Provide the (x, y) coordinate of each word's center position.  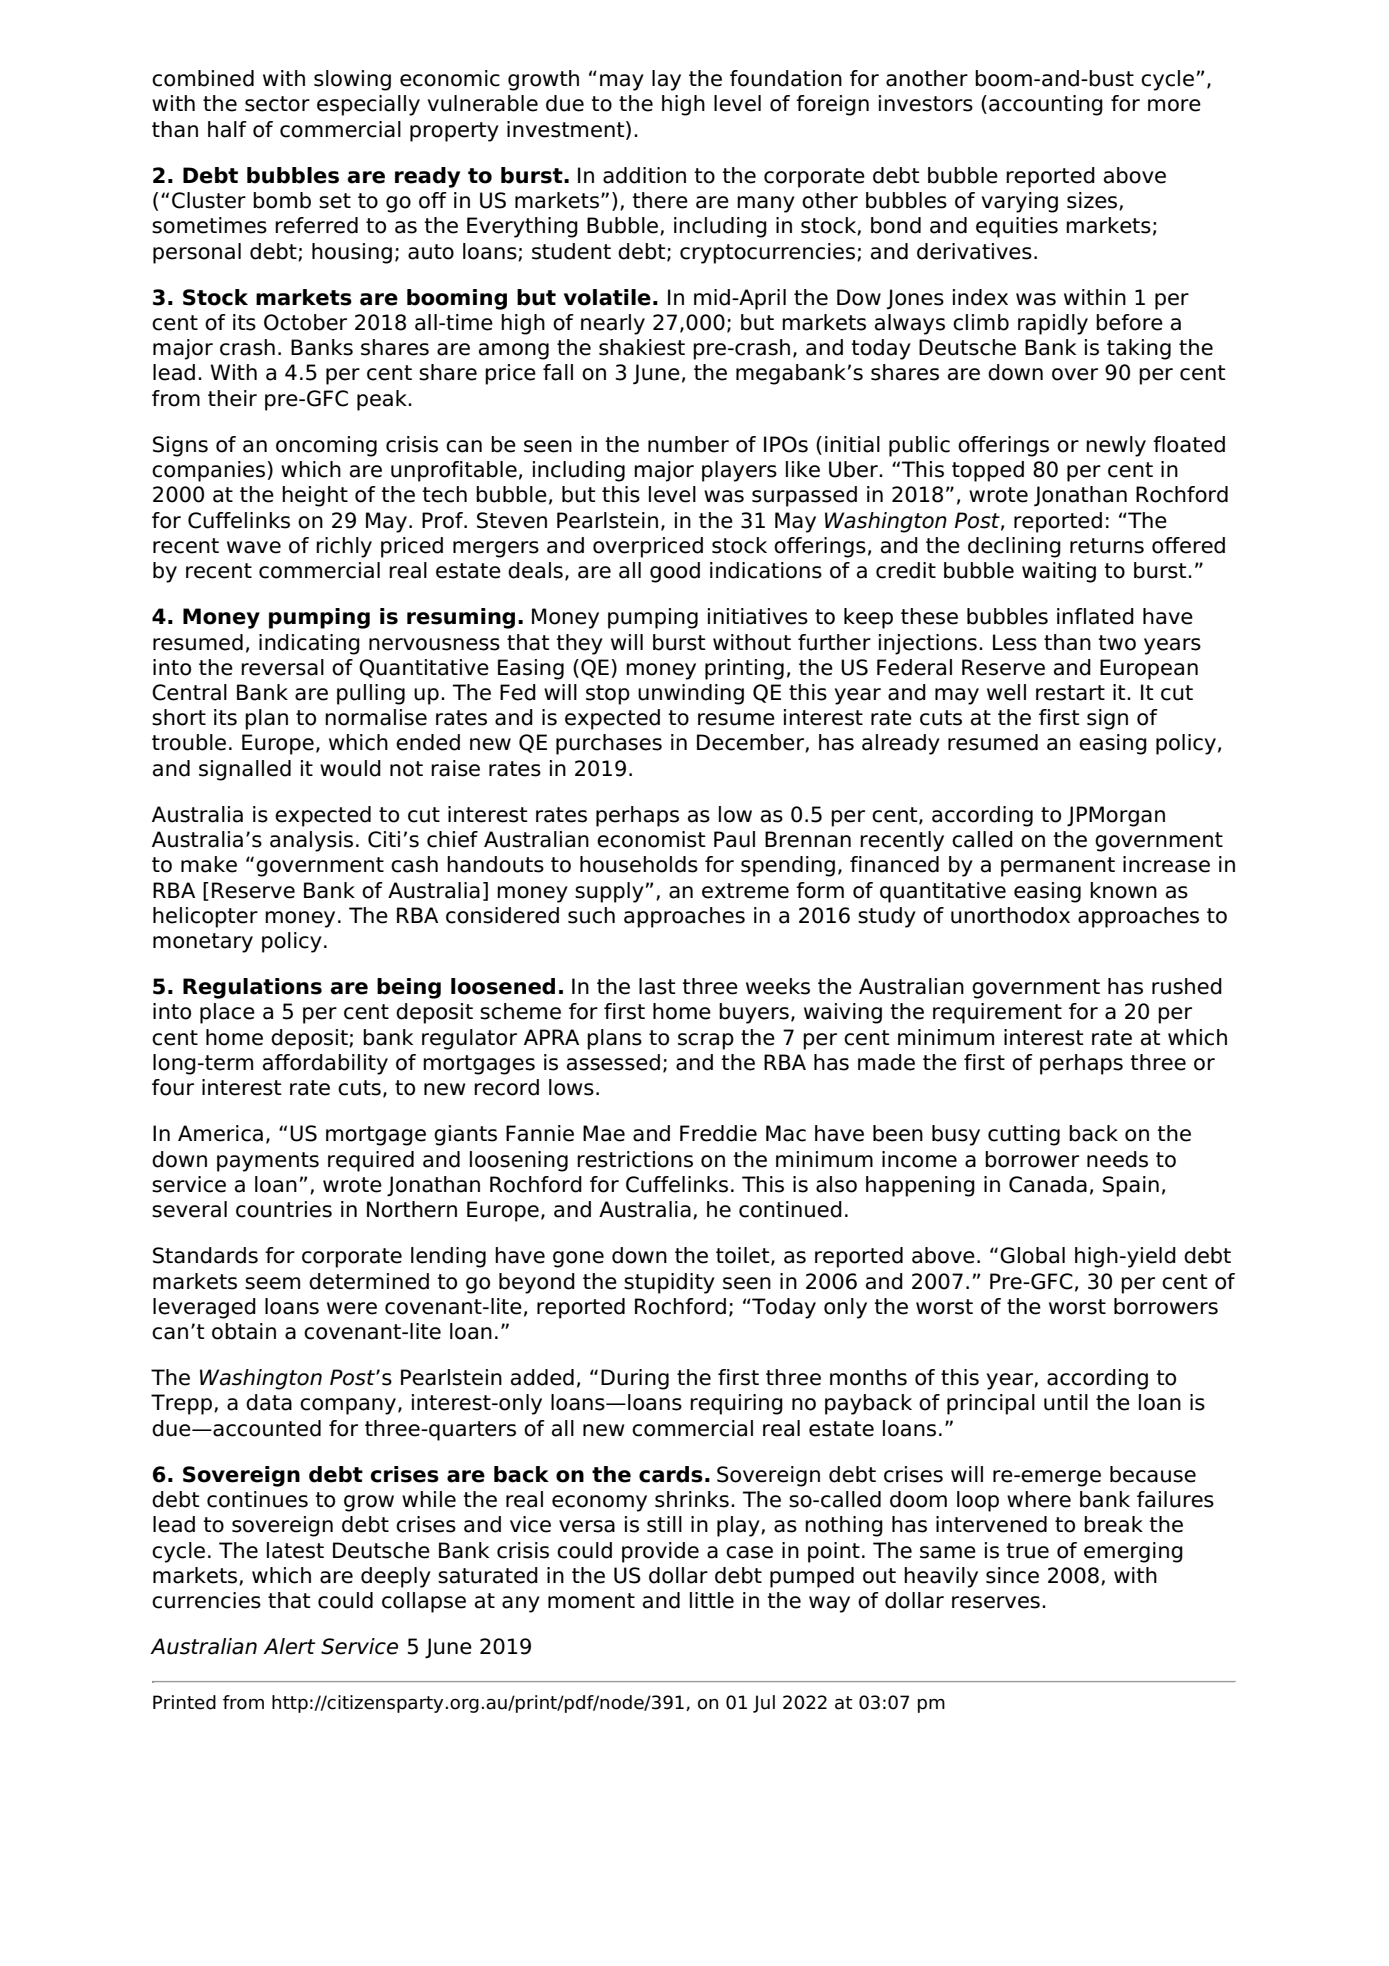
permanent (1058, 867)
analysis (311, 841)
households (639, 864)
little (712, 1600)
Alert (289, 1646)
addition (644, 175)
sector (277, 104)
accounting (1046, 105)
